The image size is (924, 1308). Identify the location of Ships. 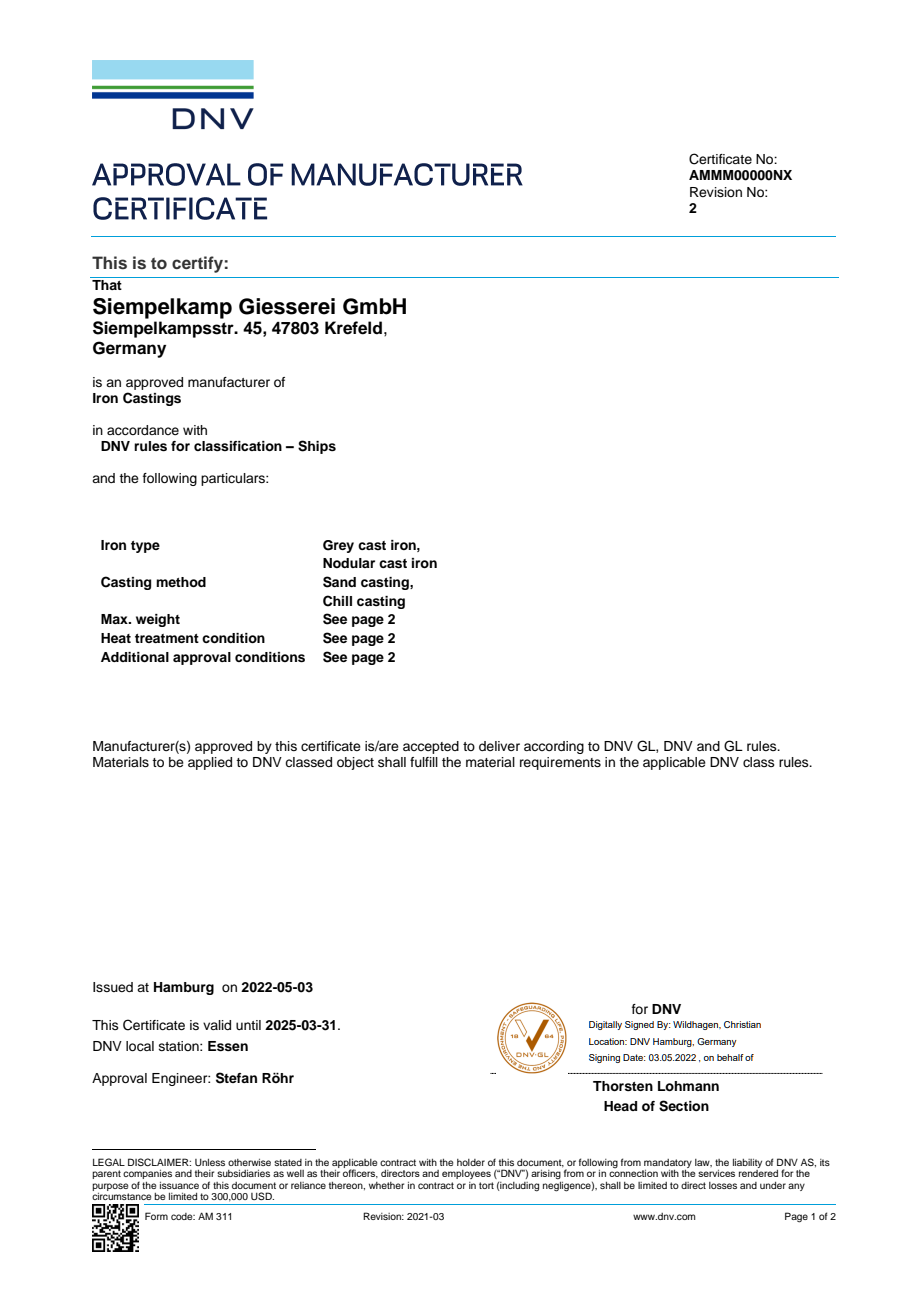
(317, 447).
